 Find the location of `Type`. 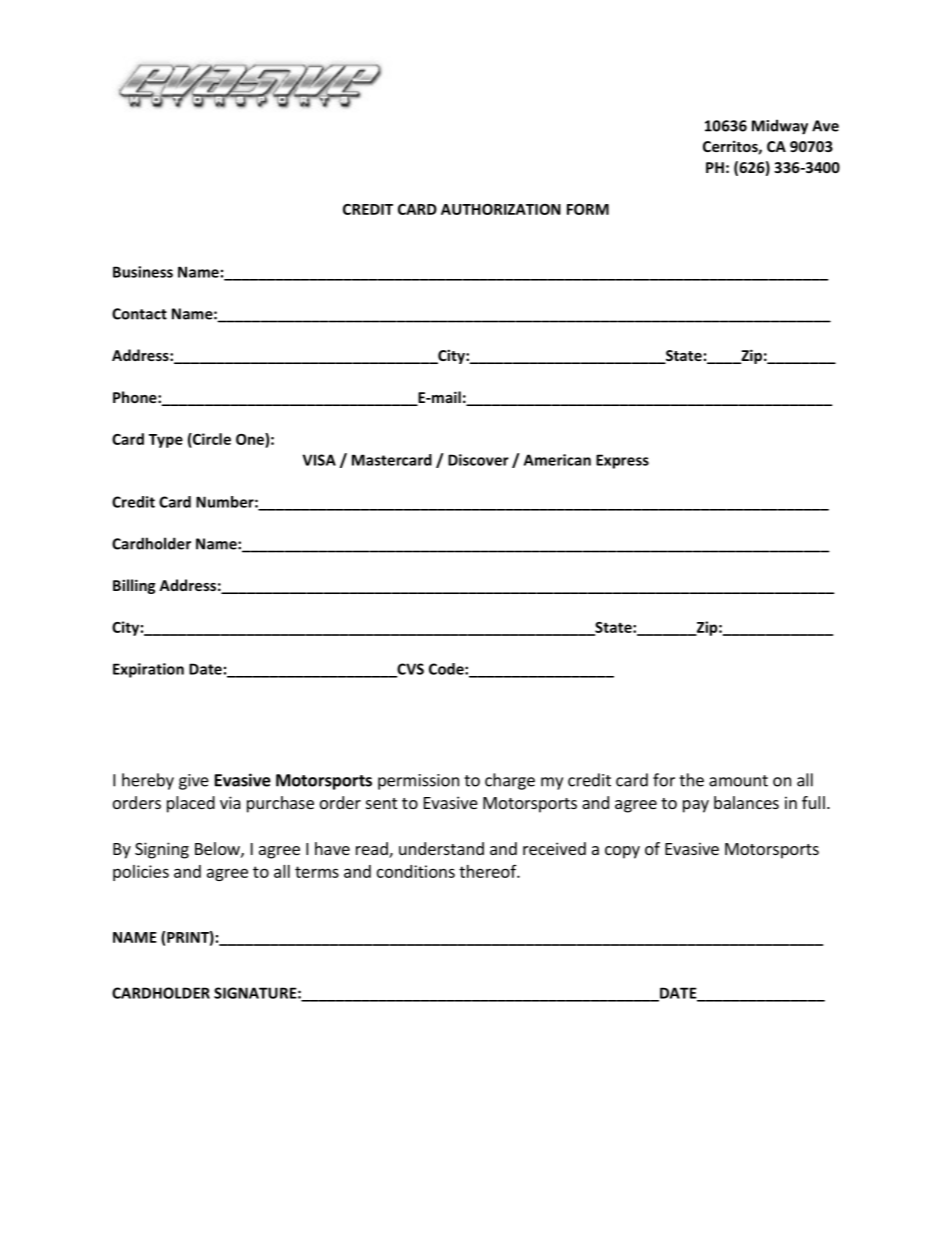

Type is located at coordinates (166, 441).
